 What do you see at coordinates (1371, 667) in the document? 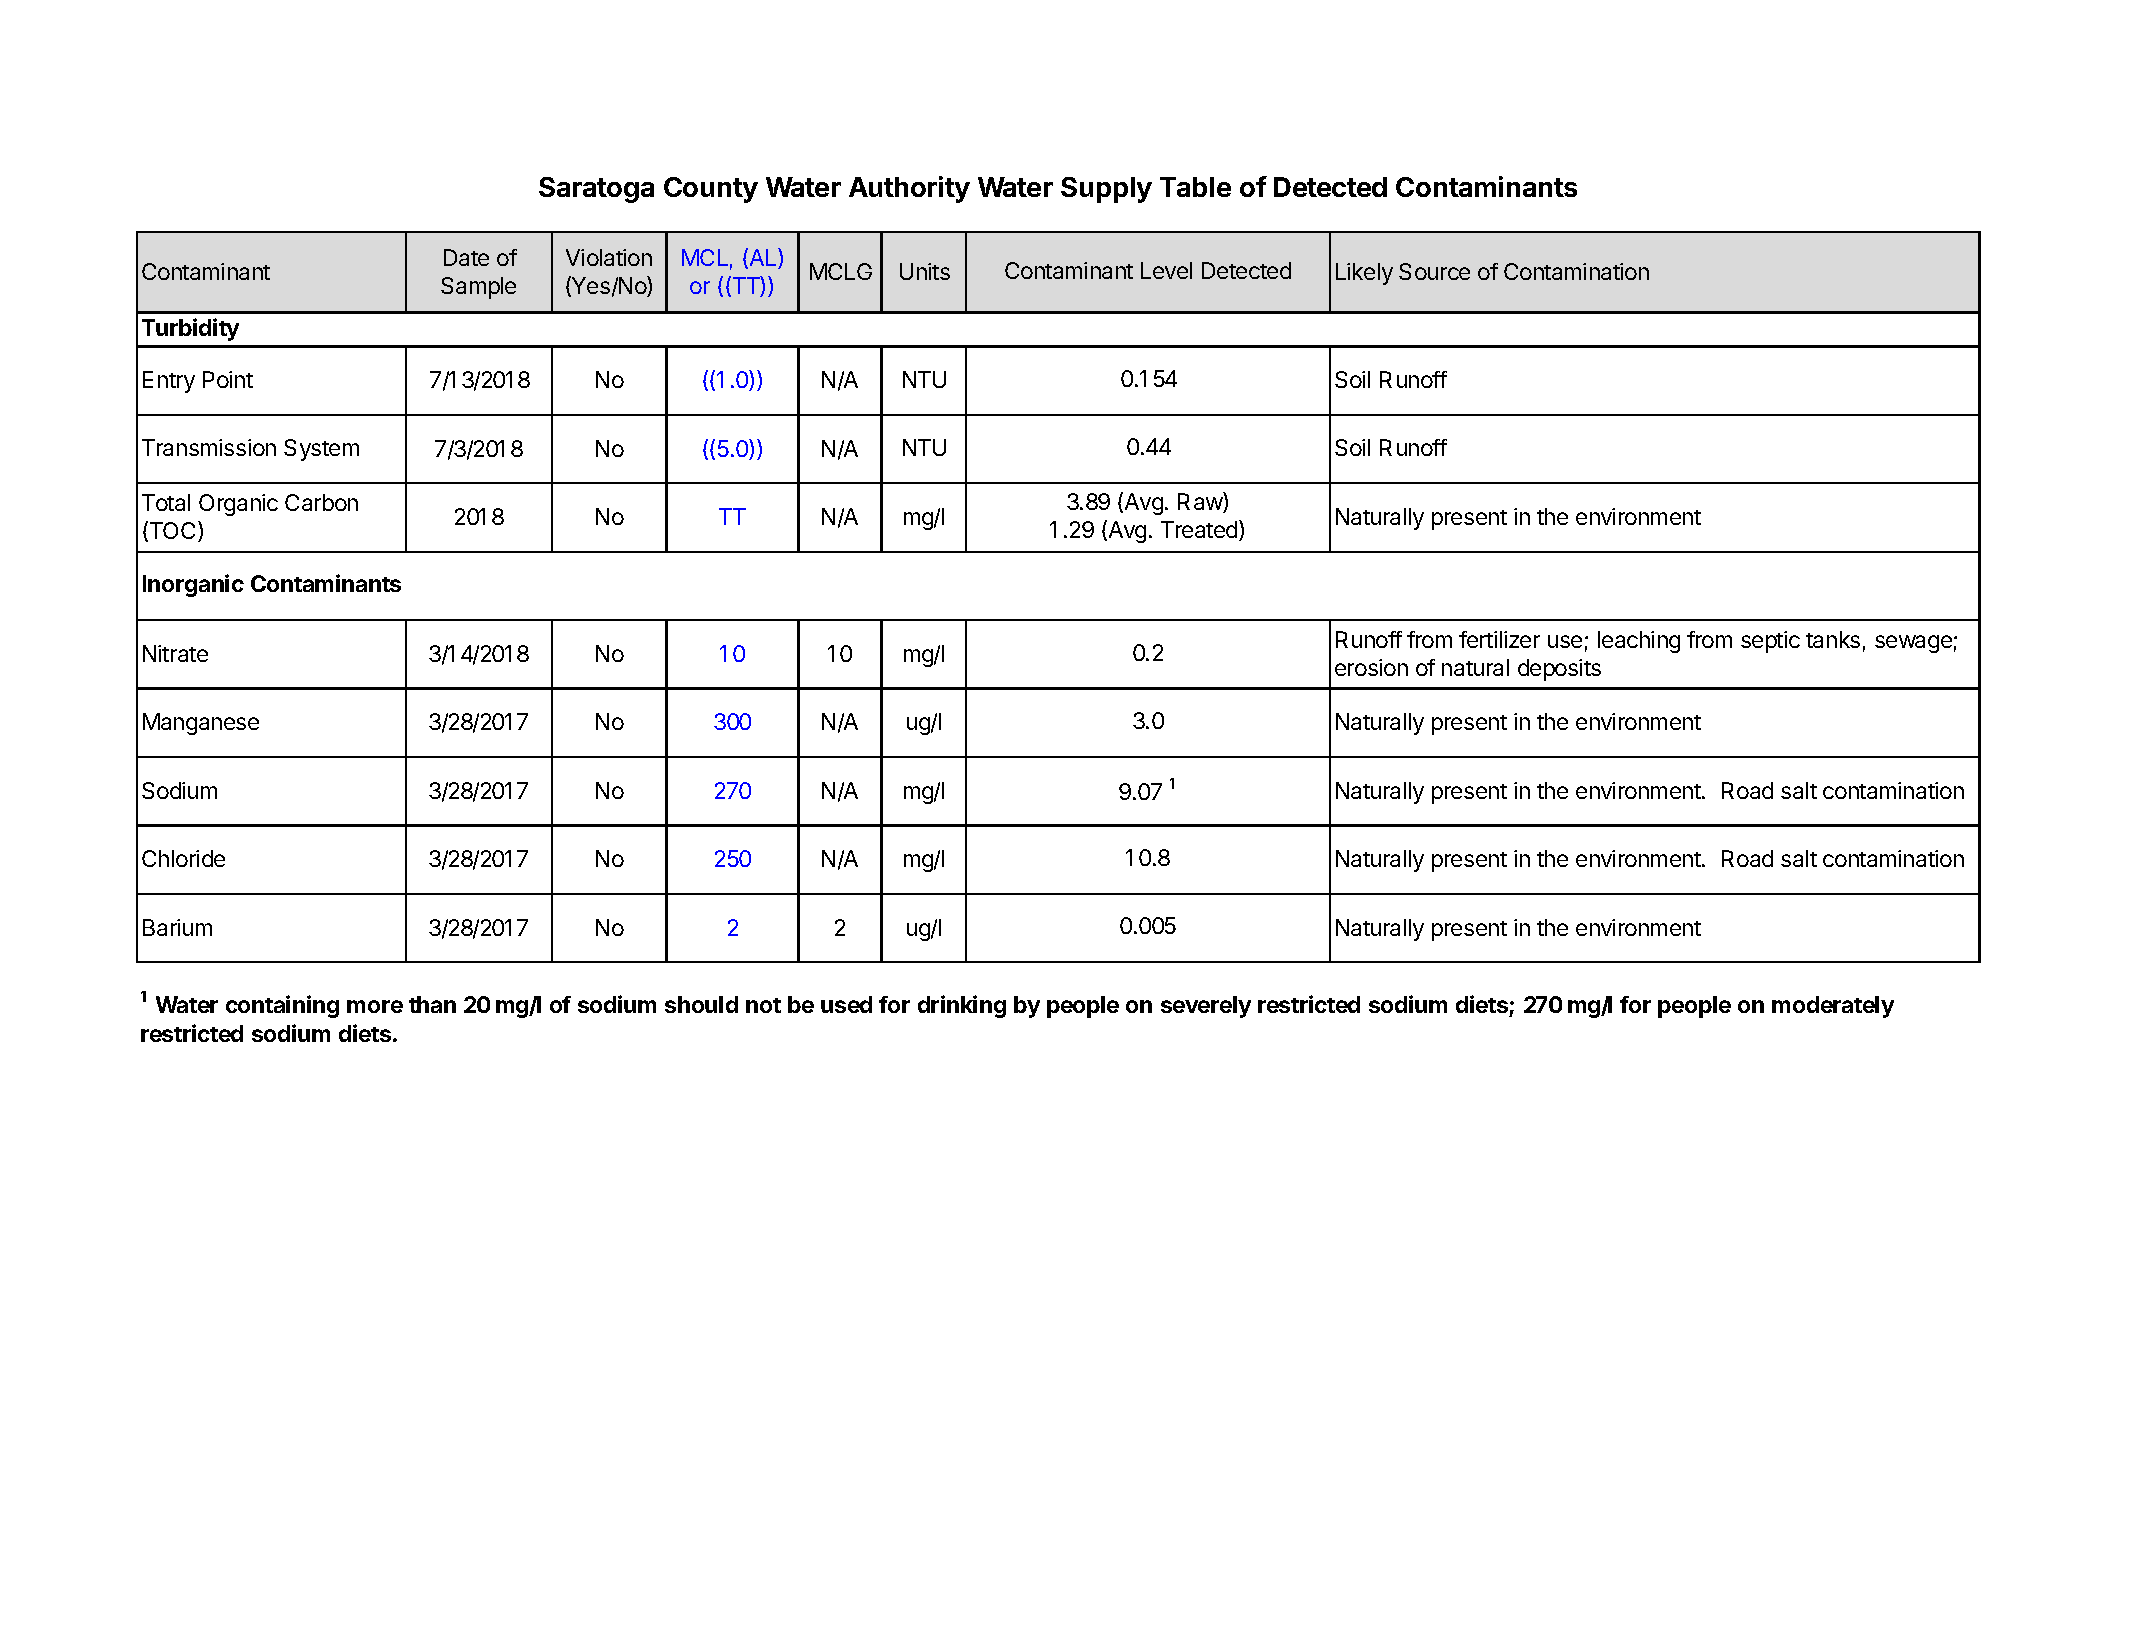
I see `erosion` at bounding box center [1371, 667].
